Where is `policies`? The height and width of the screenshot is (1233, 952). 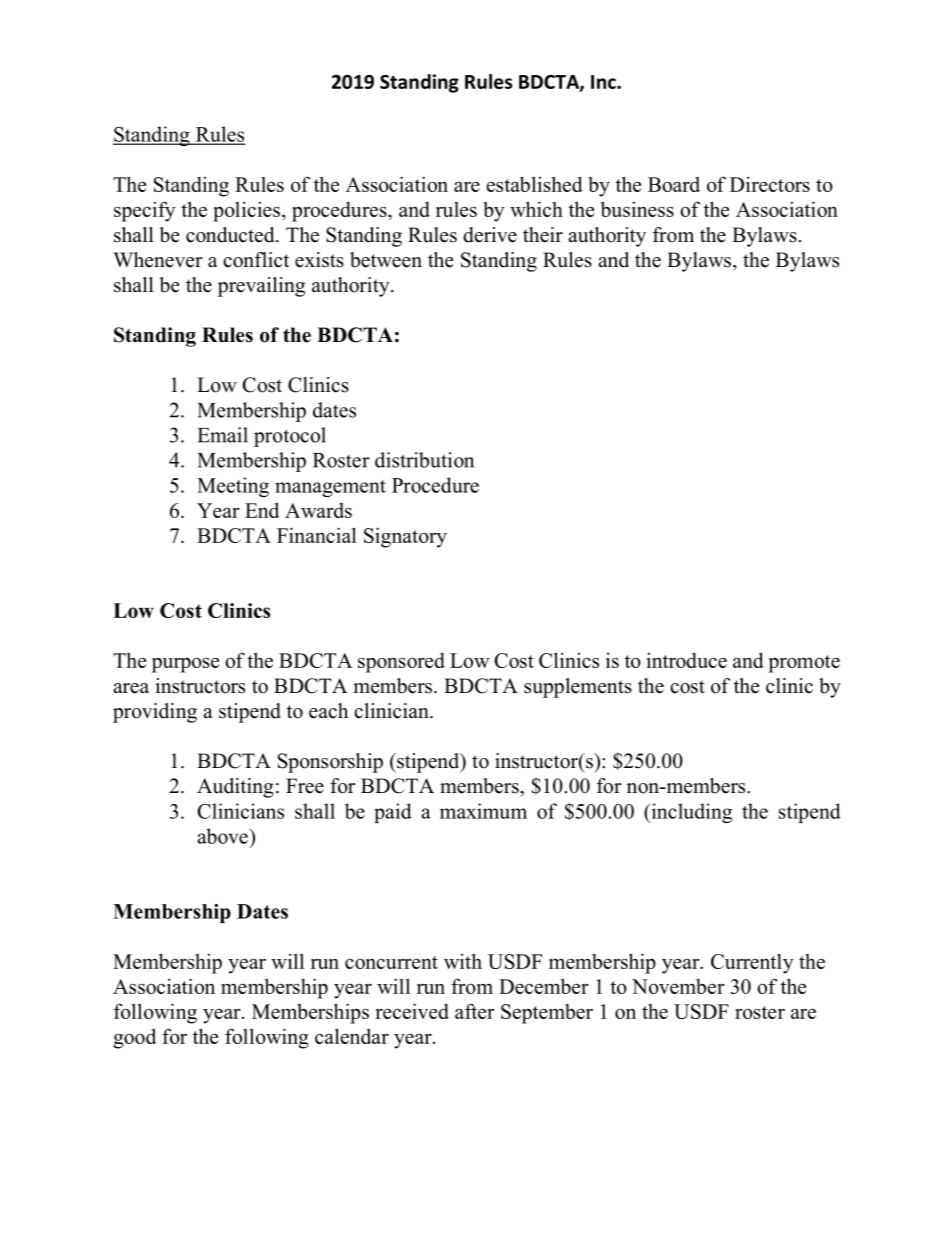
policies is located at coordinates (246, 212).
